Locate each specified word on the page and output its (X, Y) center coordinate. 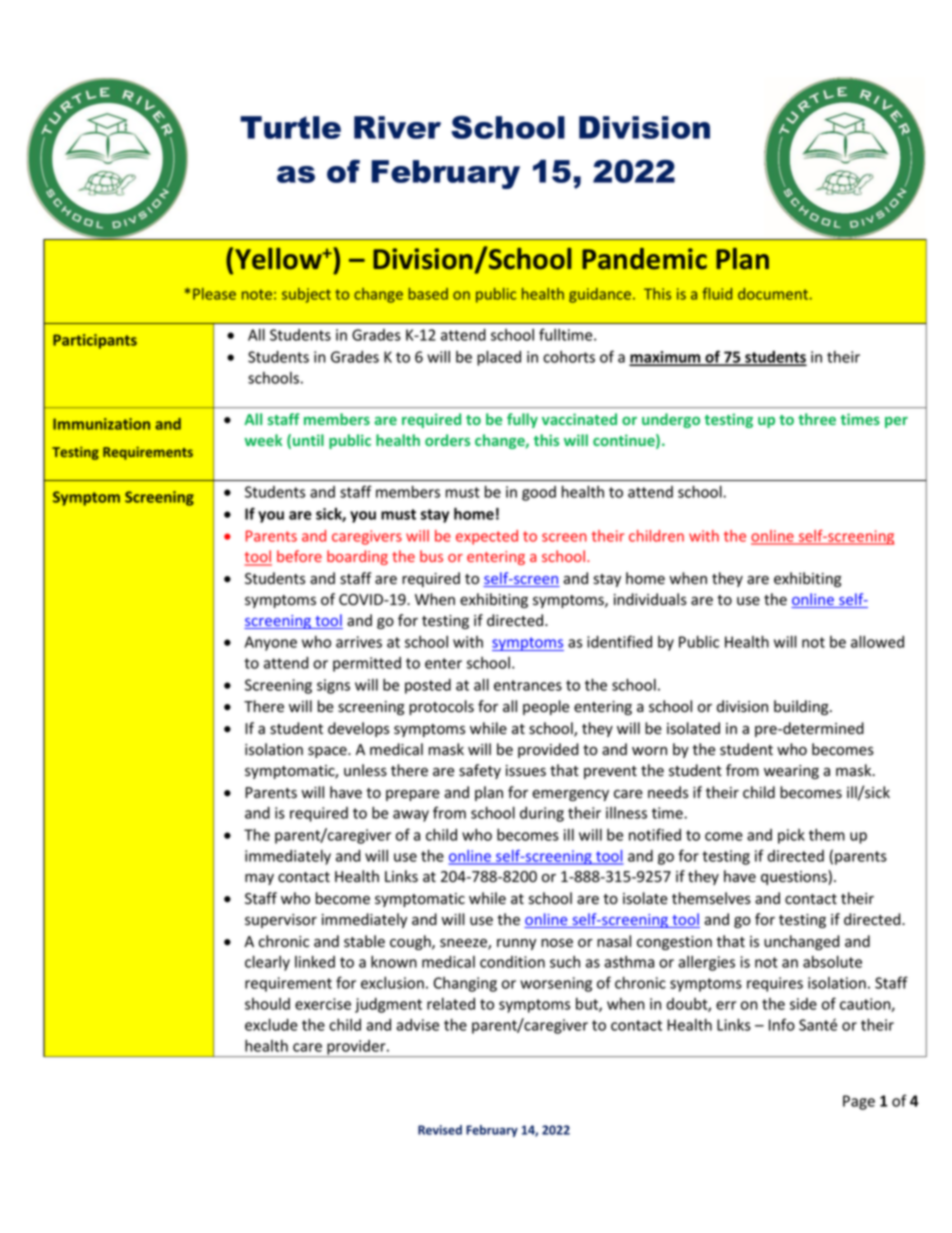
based (428, 294)
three (817, 419)
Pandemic (644, 259)
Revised (440, 1130)
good (539, 493)
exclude (271, 1024)
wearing (791, 772)
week (263, 440)
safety (480, 771)
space (328, 752)
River (397, 127)
